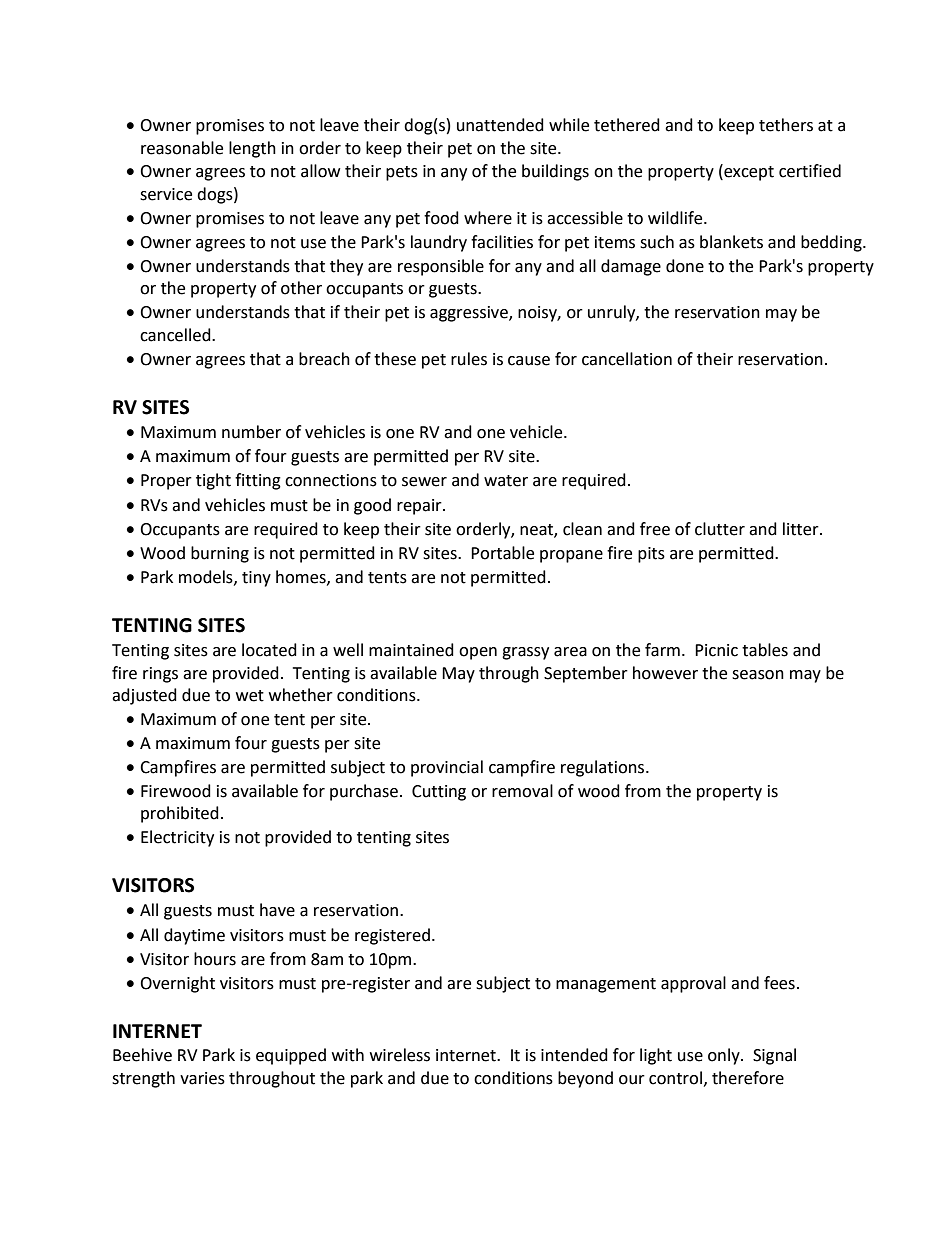  What do you see at coordinates (765, 650) in the screenshot?
I see `tables` at bounding box center [765, 650].
